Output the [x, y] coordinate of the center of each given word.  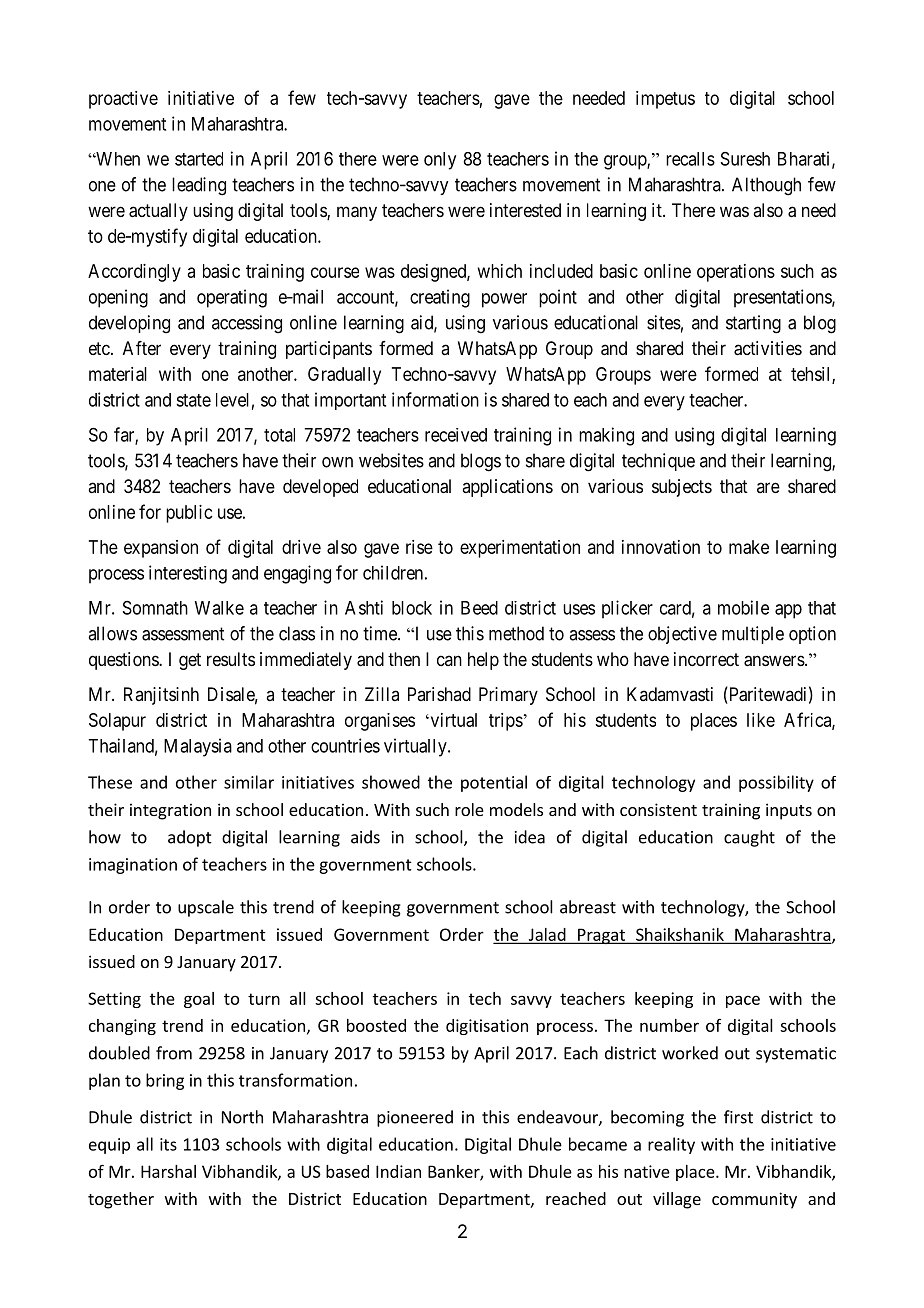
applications [507, 488]
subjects [682, 488]
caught [749, 838]
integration [170, 811]
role [469, 809]
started [199, 159]
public [189, 514]
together [121, 1200]
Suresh [745, 159]
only [440, 161]
